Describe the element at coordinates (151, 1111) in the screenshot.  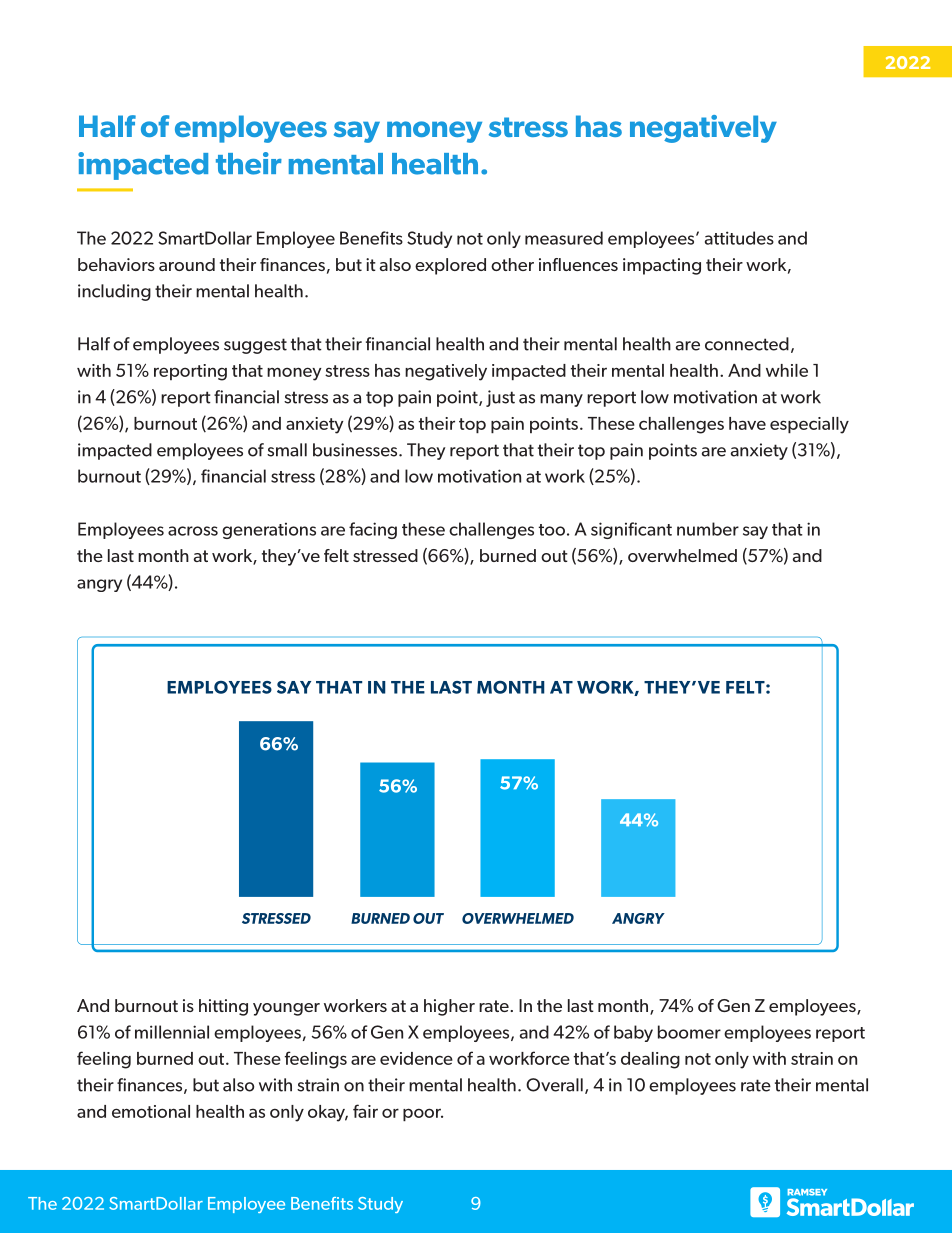
I see `emotional` at that location.
